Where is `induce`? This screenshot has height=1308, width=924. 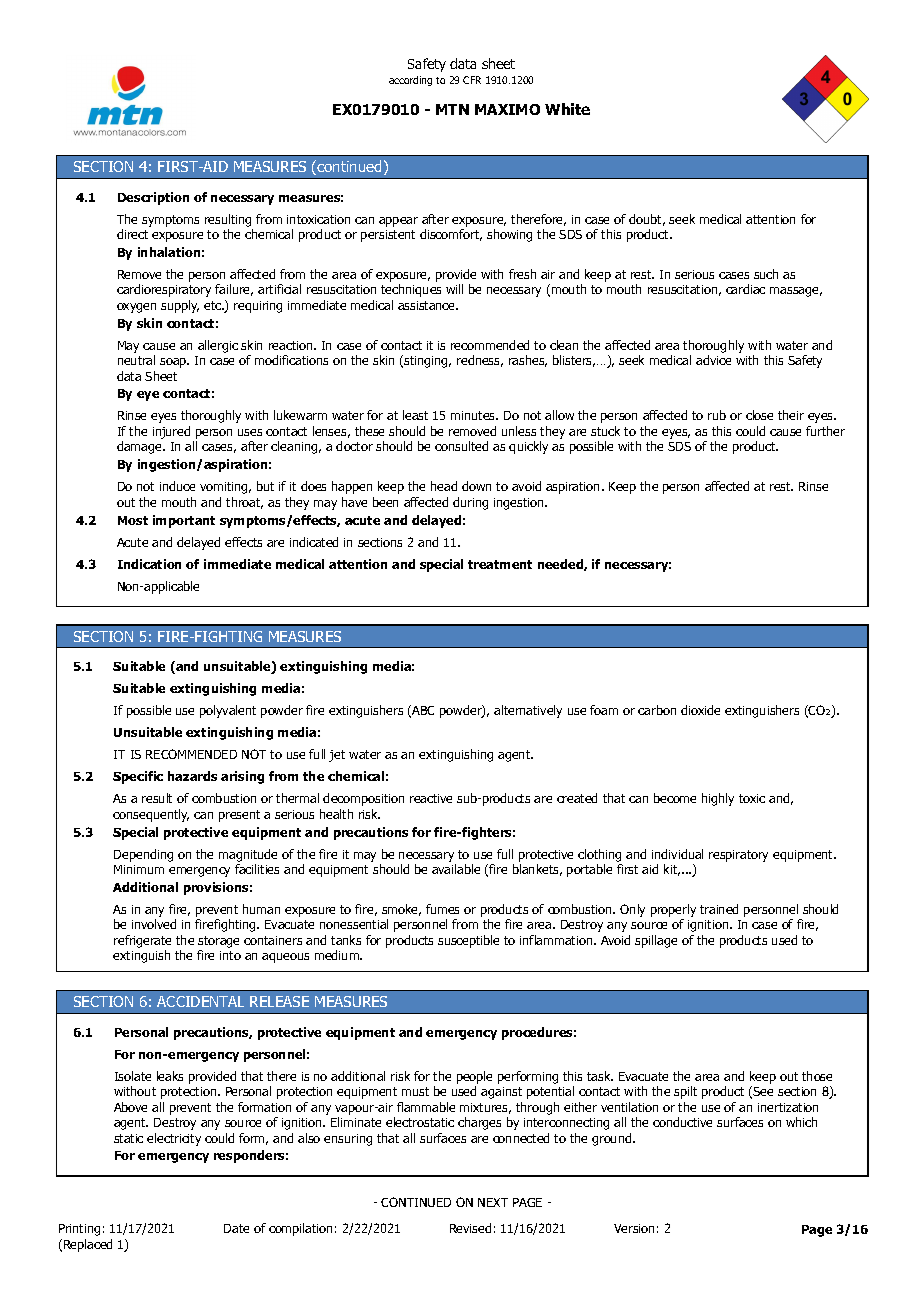 induce is located at coordinates (177, 486).
